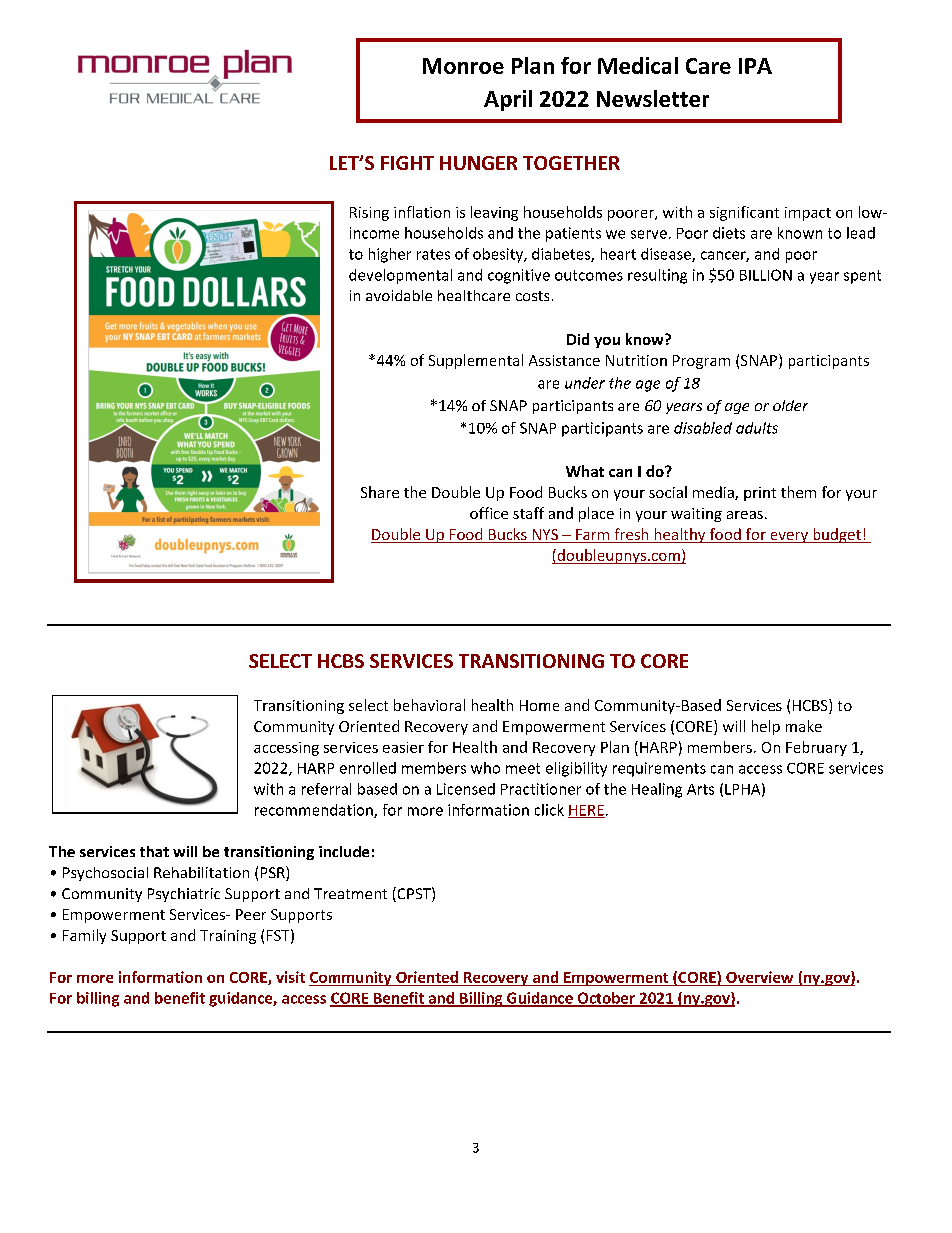 This image has width=952, height=1233. What do you see at coordinates (532, 296) in the image?
I see `costs` at bounding box center [532, 296].
